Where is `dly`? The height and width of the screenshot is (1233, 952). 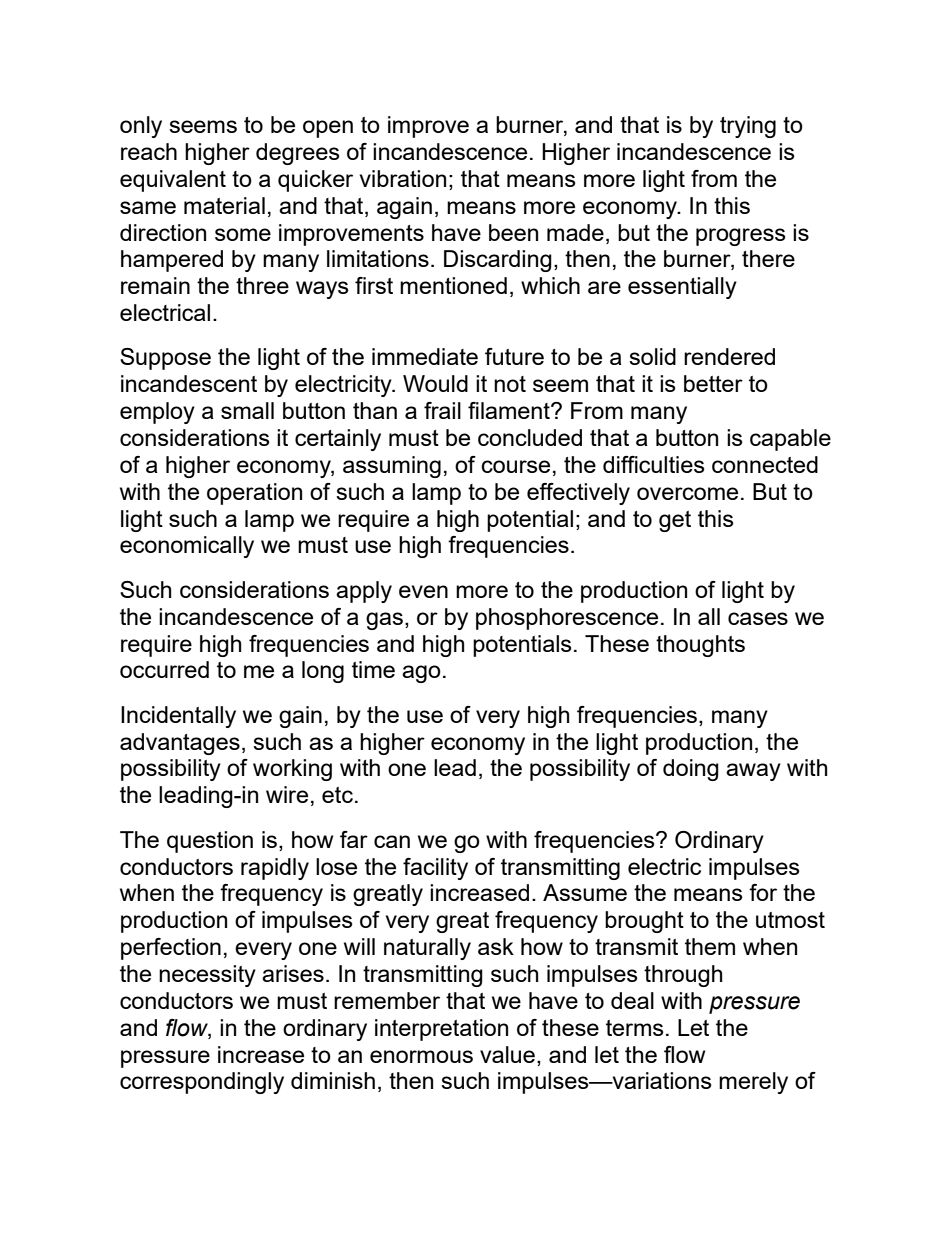 dly is located at coordinates (294, 869).
